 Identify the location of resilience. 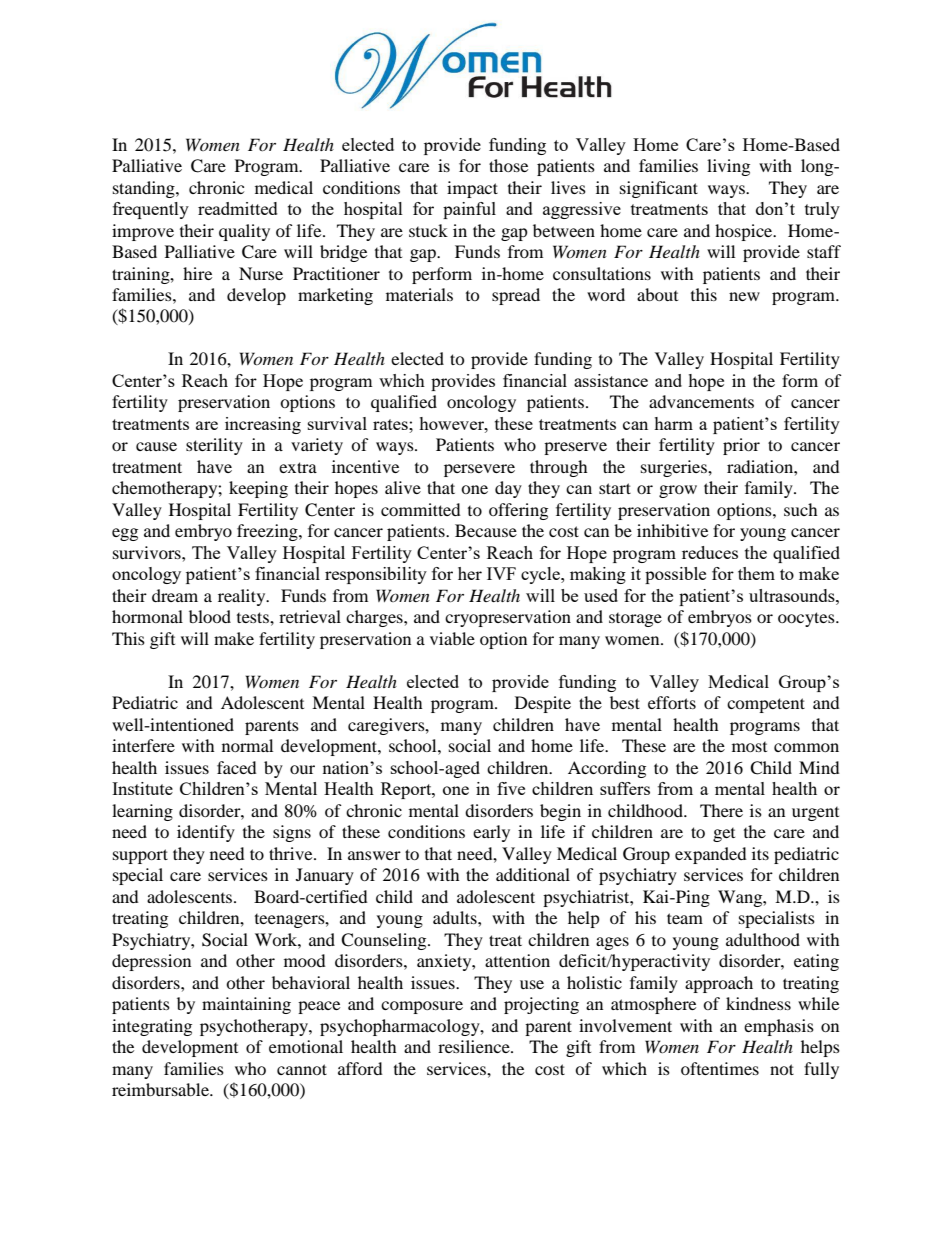
(475, 1046).
